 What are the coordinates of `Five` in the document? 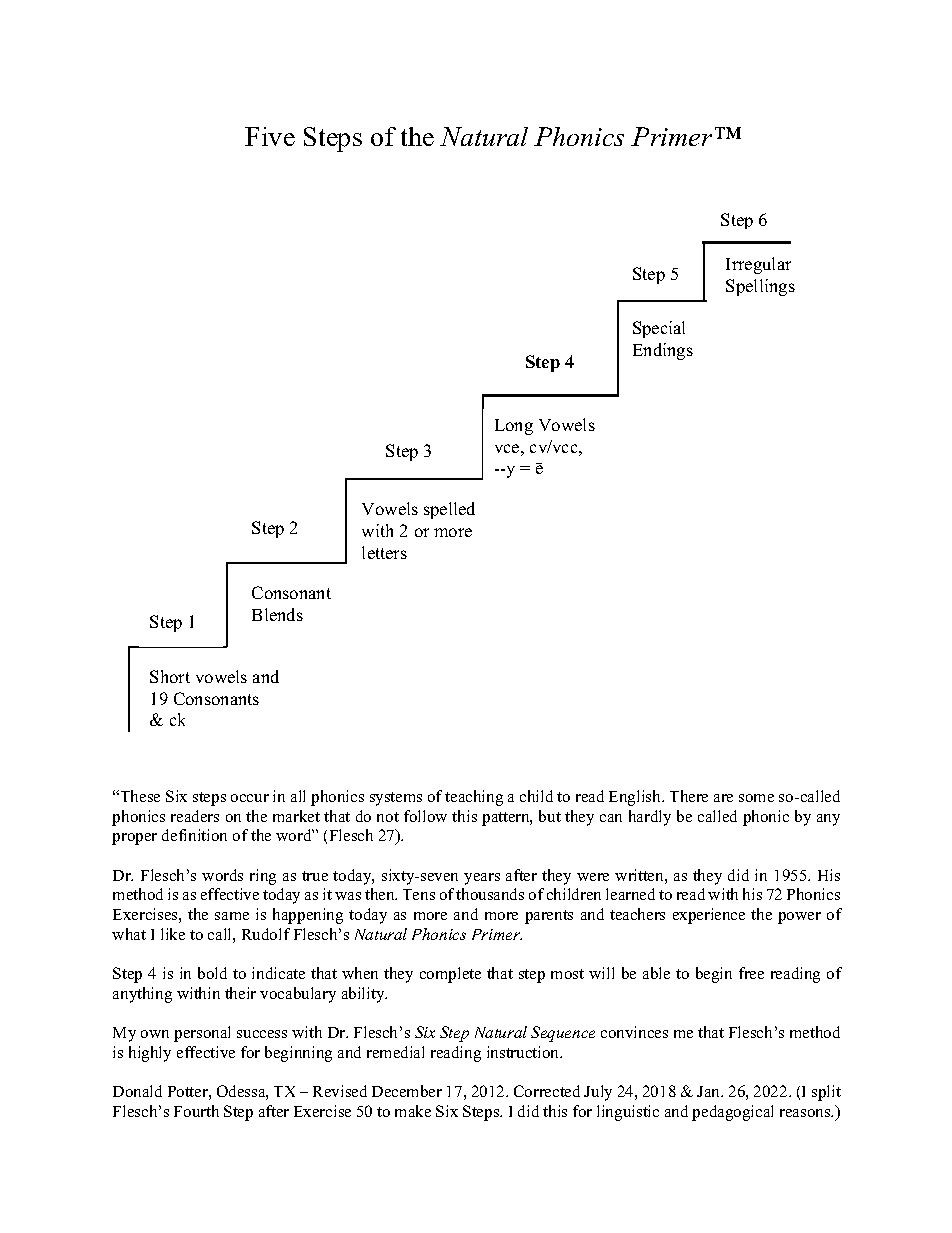 It's located at (270, 136).
